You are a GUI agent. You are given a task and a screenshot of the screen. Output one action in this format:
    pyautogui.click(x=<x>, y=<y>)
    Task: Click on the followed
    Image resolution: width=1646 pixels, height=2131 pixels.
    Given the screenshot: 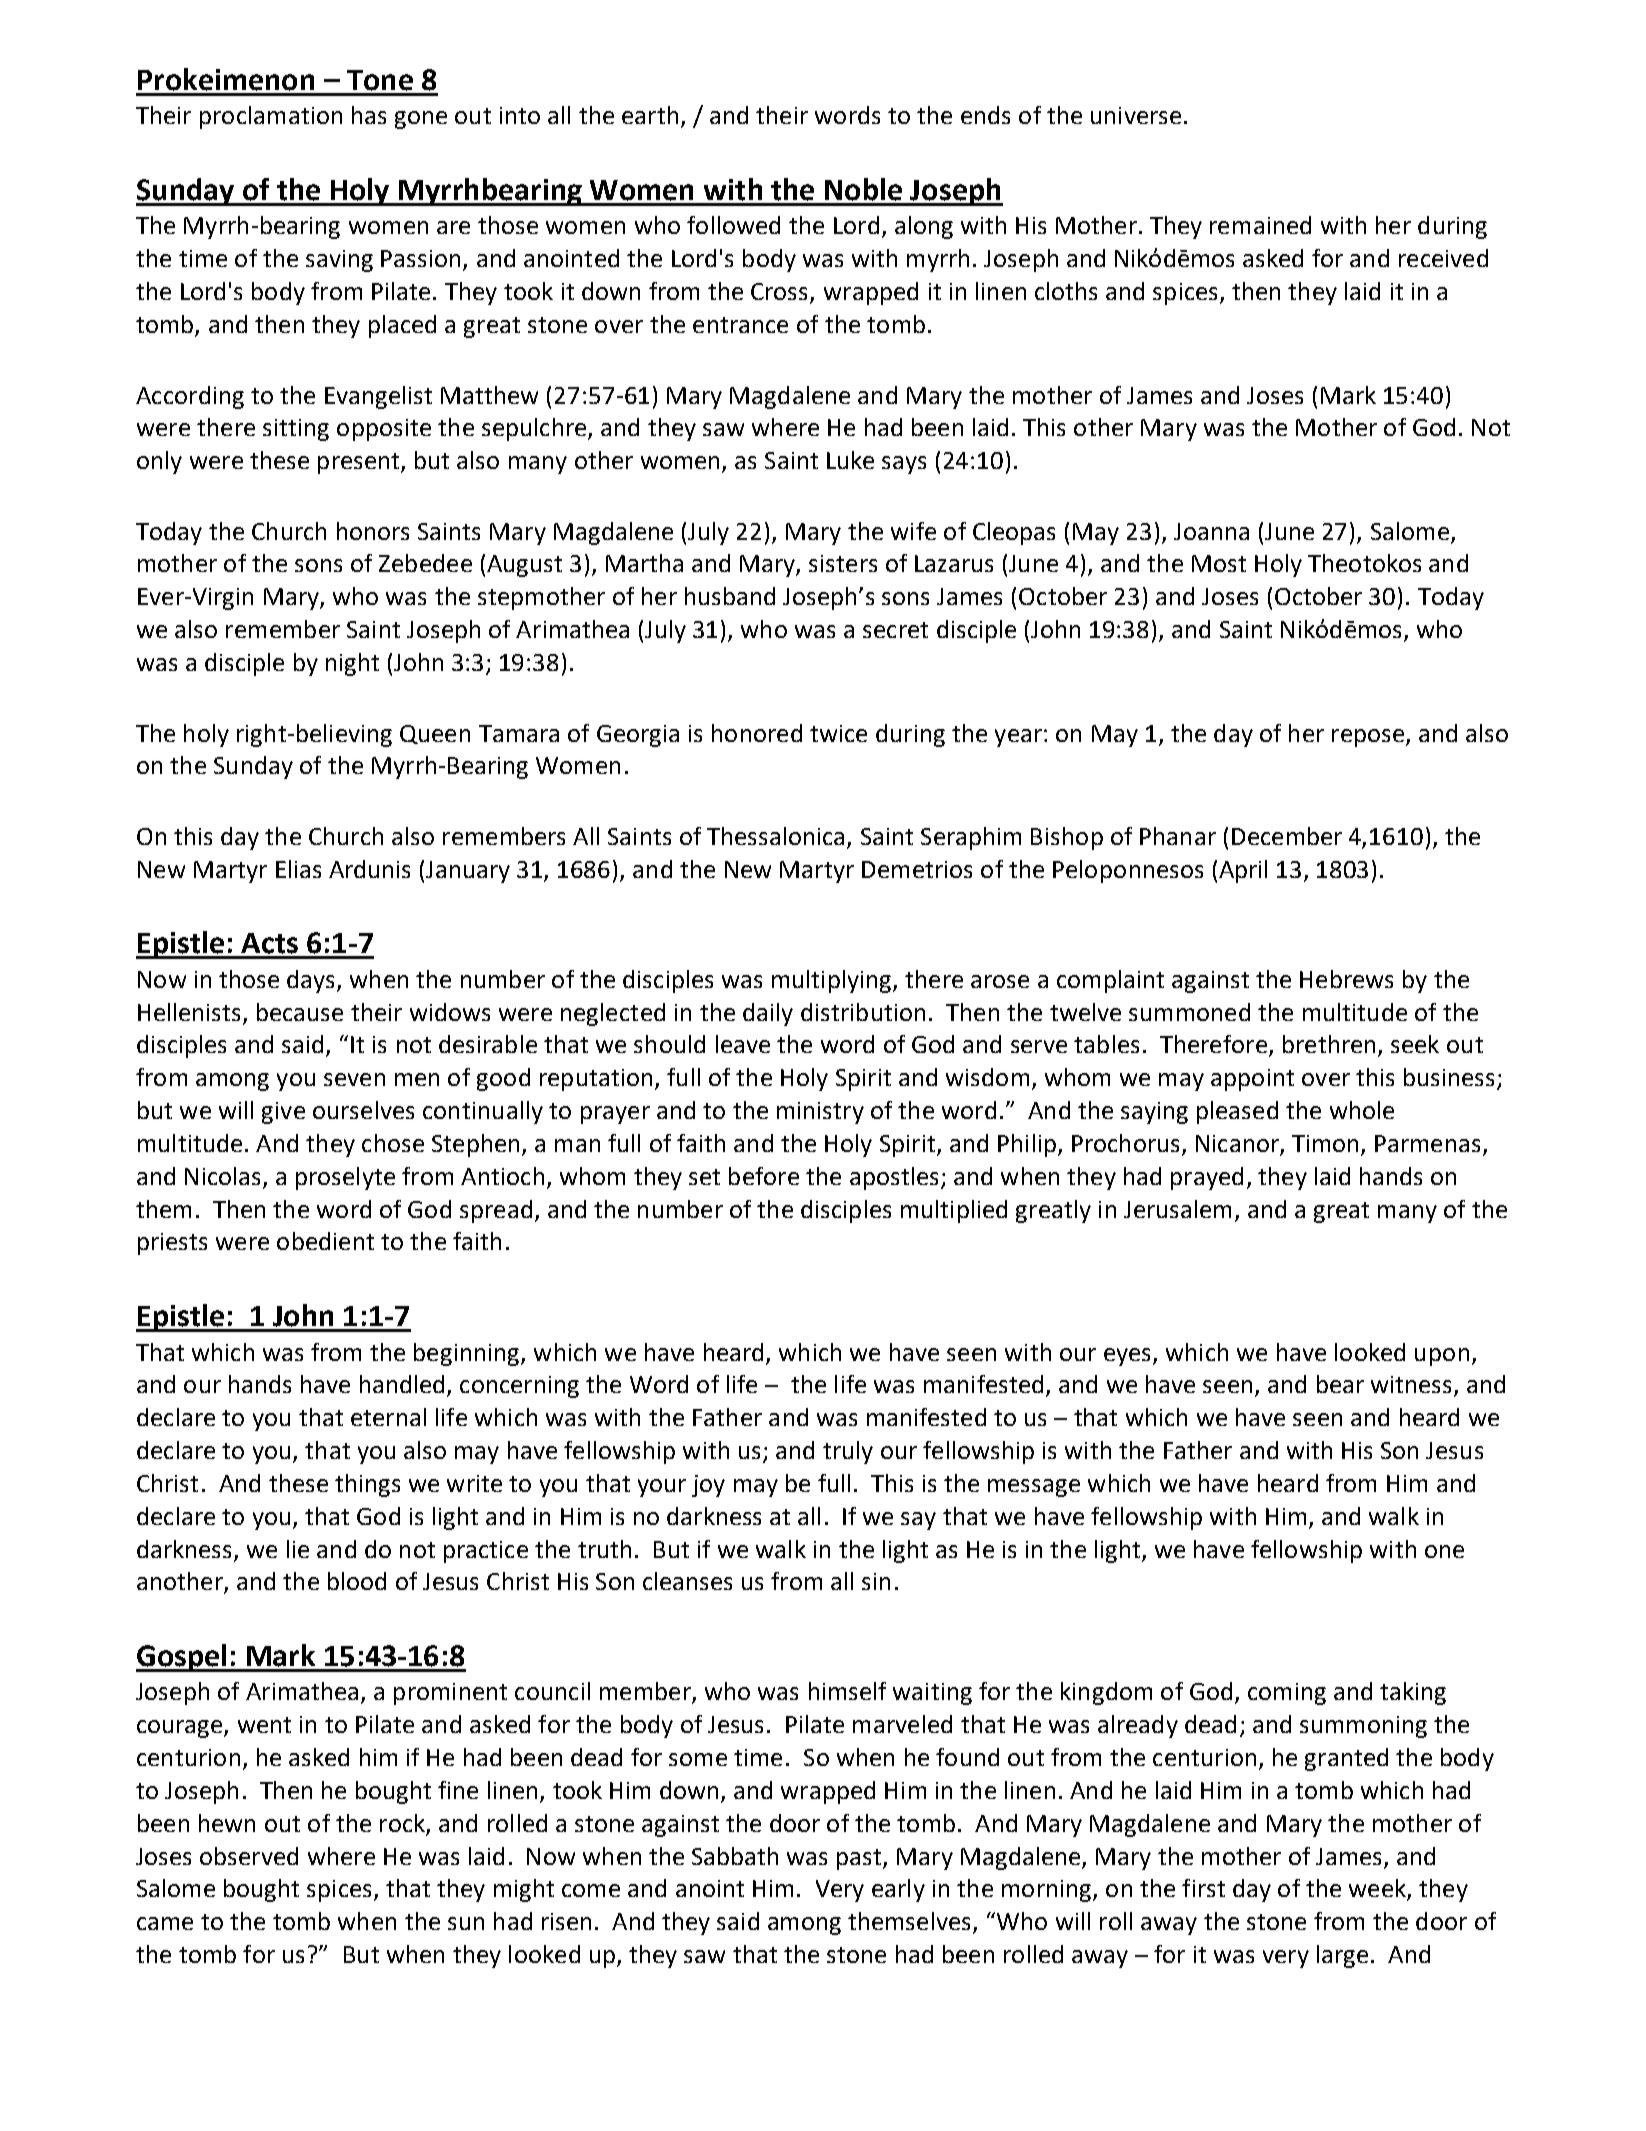 What is the action you would take?
    pyautogui.click(x=733, y=225)
